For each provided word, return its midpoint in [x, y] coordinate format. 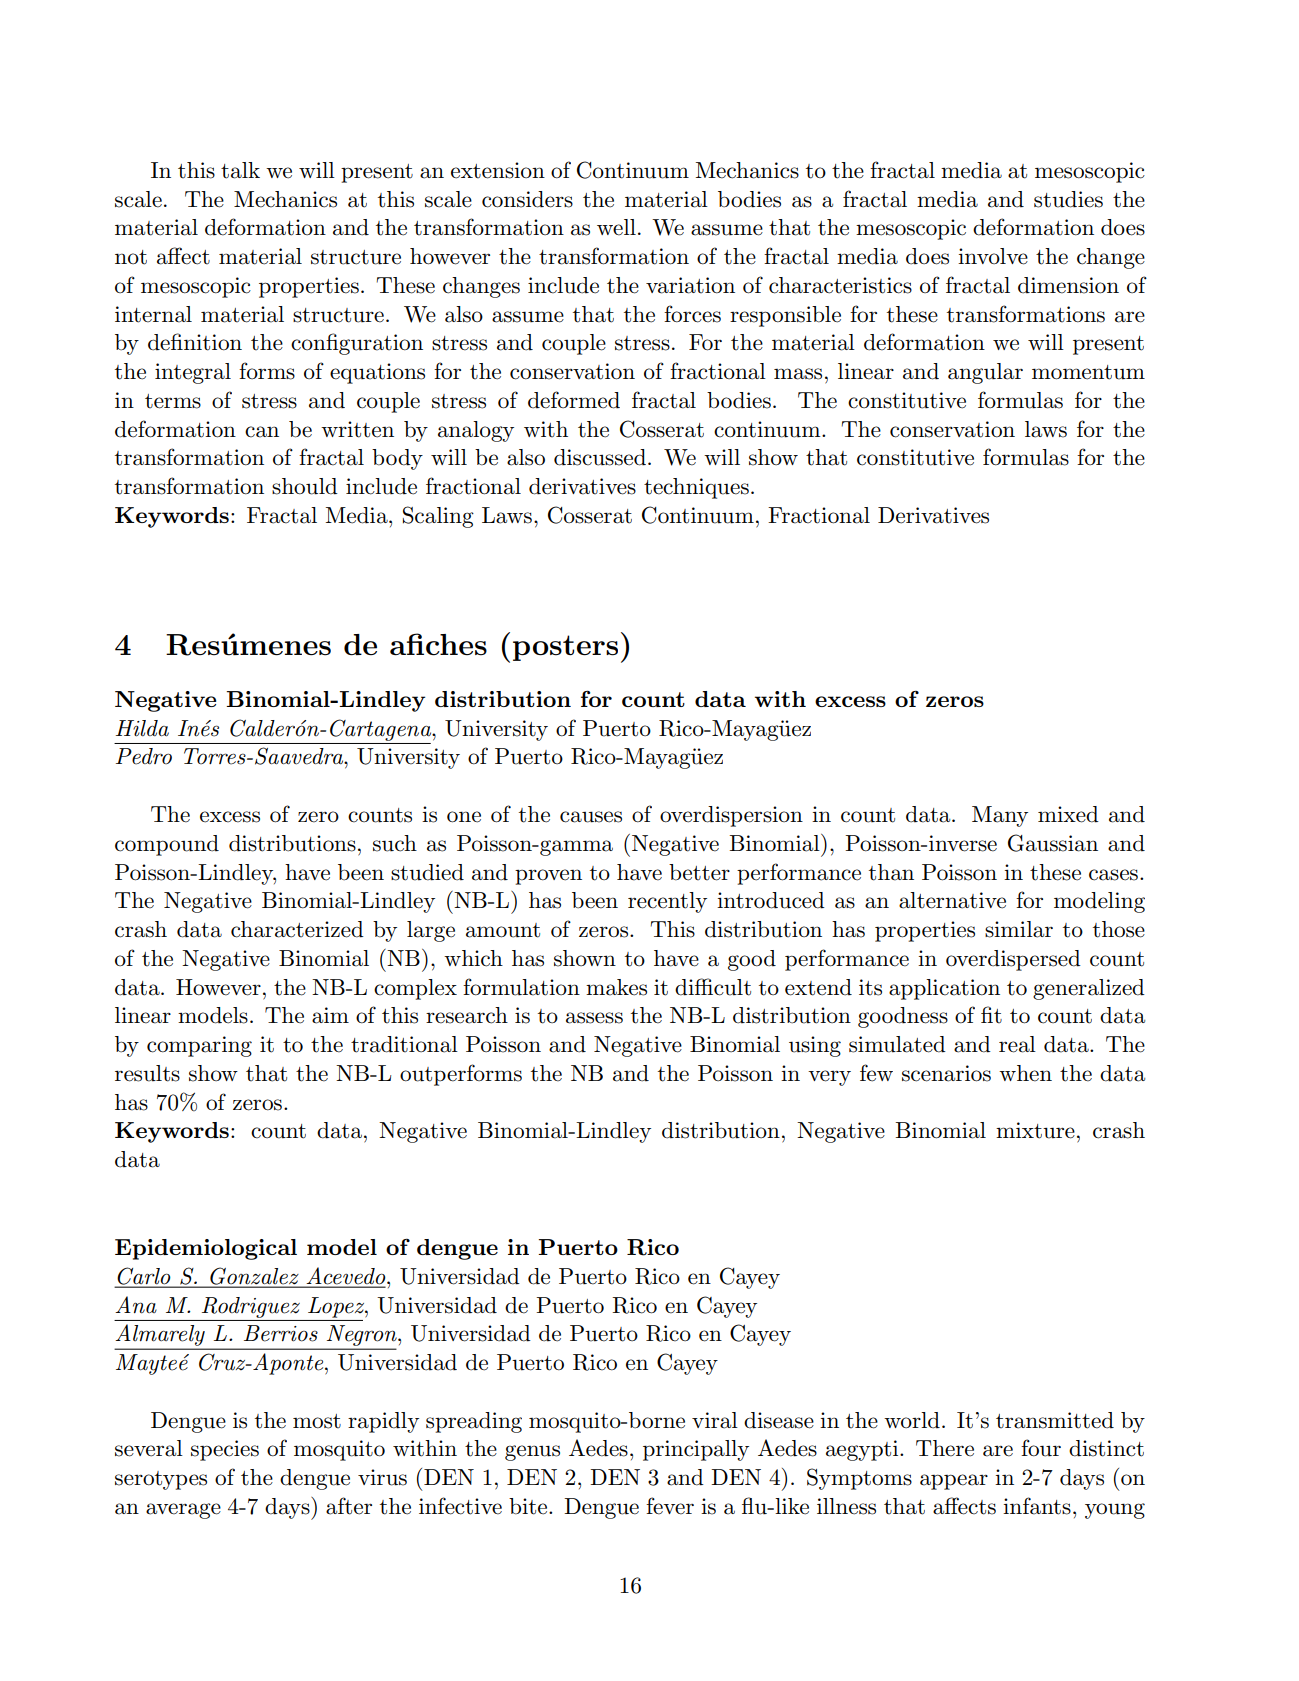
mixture [1035, 1130]
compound [167, 845]
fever [670, 1506]
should [305, 486]
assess [594, 1018]
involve [993, 256]
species [225, 1450]
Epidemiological [206, 1249]
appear [954, 1482]
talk [240, 170]
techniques [696, 488]
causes [591, 817]
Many [1000, 816]
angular [985, 373]
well [616, 227]
